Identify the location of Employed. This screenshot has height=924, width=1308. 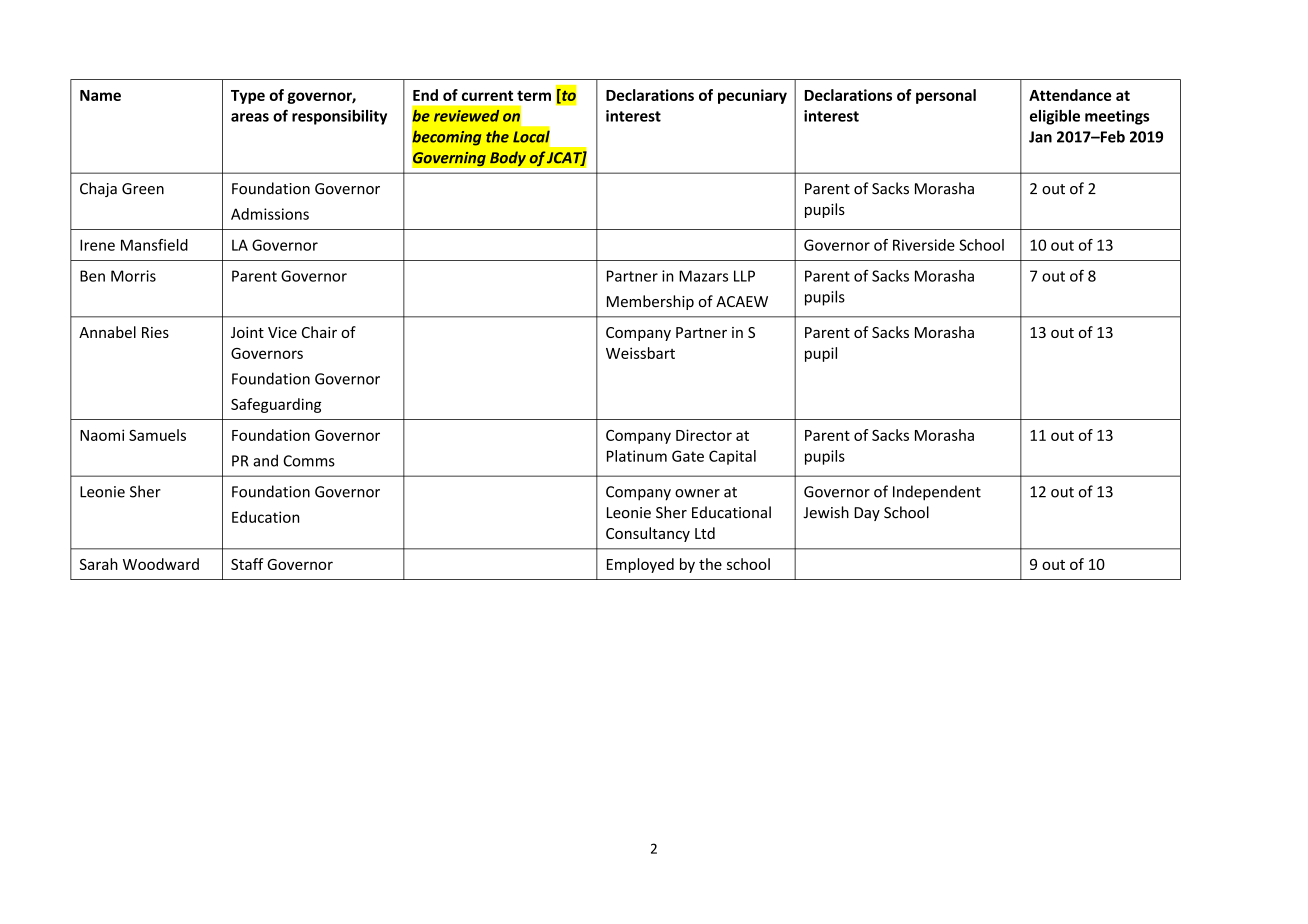
(640, 565).
